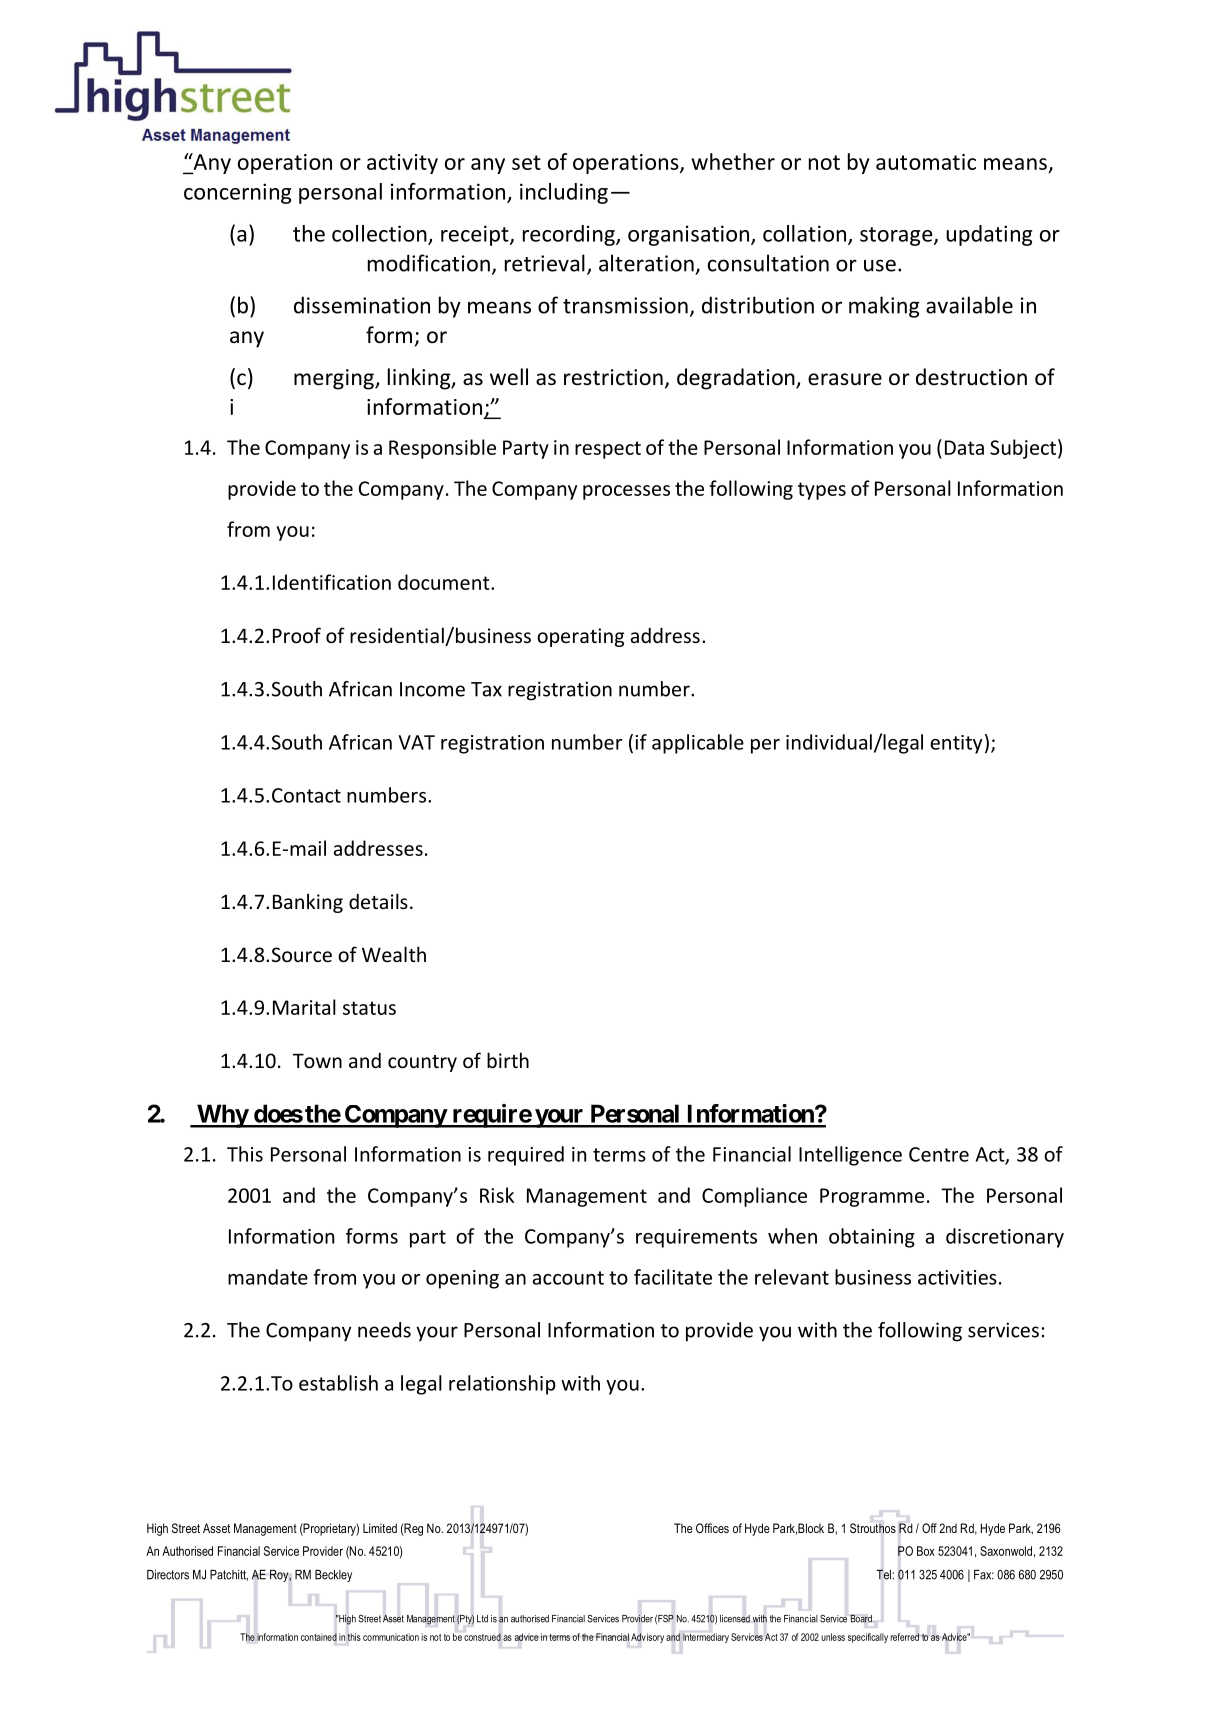 This document has width=1210, height=1711. Describe the element at coordinates (897, 236) in the document. I see `storage` at that location.
